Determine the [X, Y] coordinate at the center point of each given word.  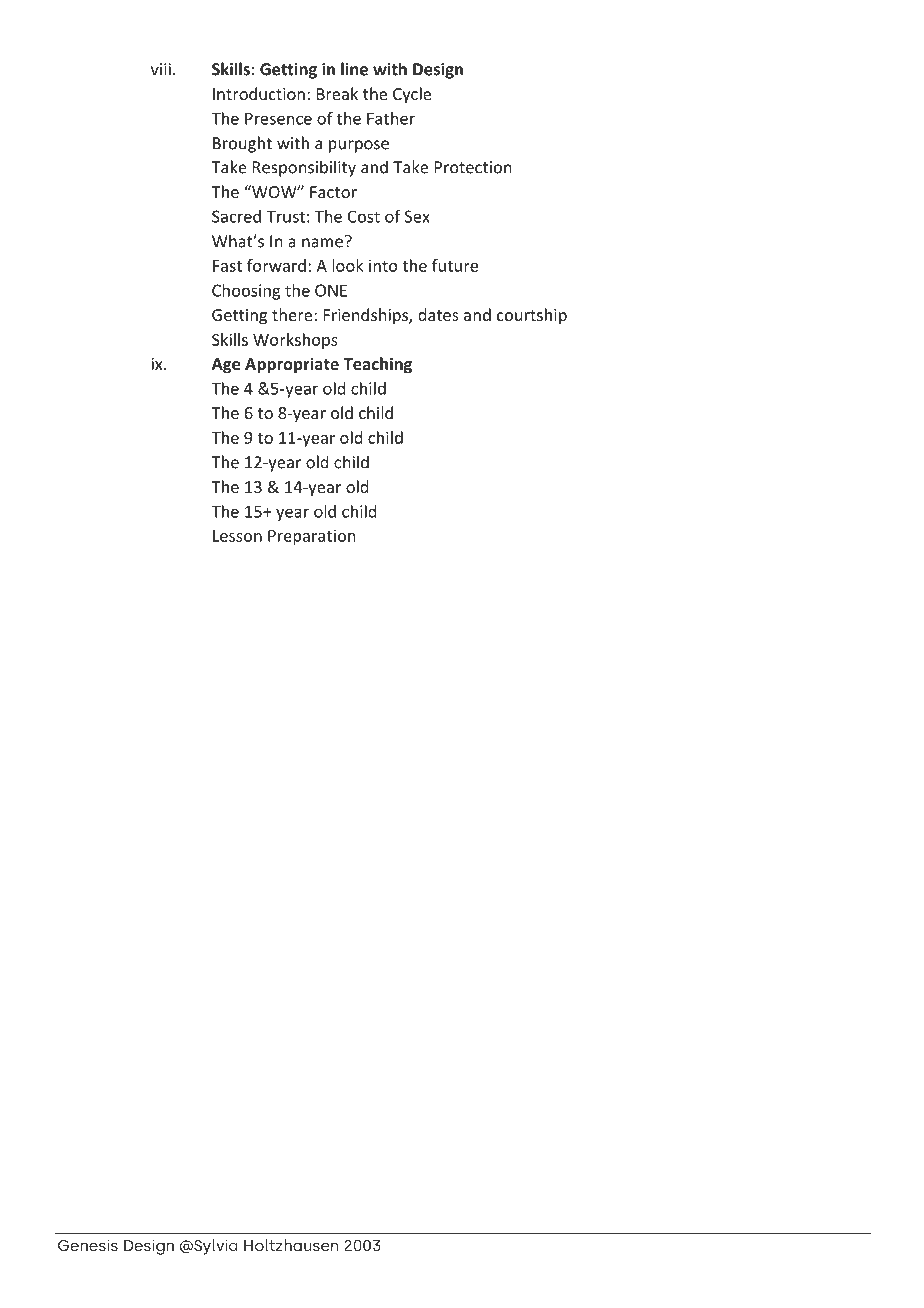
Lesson [237, 536]
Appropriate [292, 365]
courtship [532, 316]
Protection [473, 167]
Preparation [311, 537]
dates [438, 314]
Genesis [88, 1245]
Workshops [295, 341]
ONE [331, 290]
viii [161, 69]
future [455, 265]
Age [226, 366]
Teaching [377, 365]
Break [337, 93]
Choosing [246, 292]
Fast [227, 266]
